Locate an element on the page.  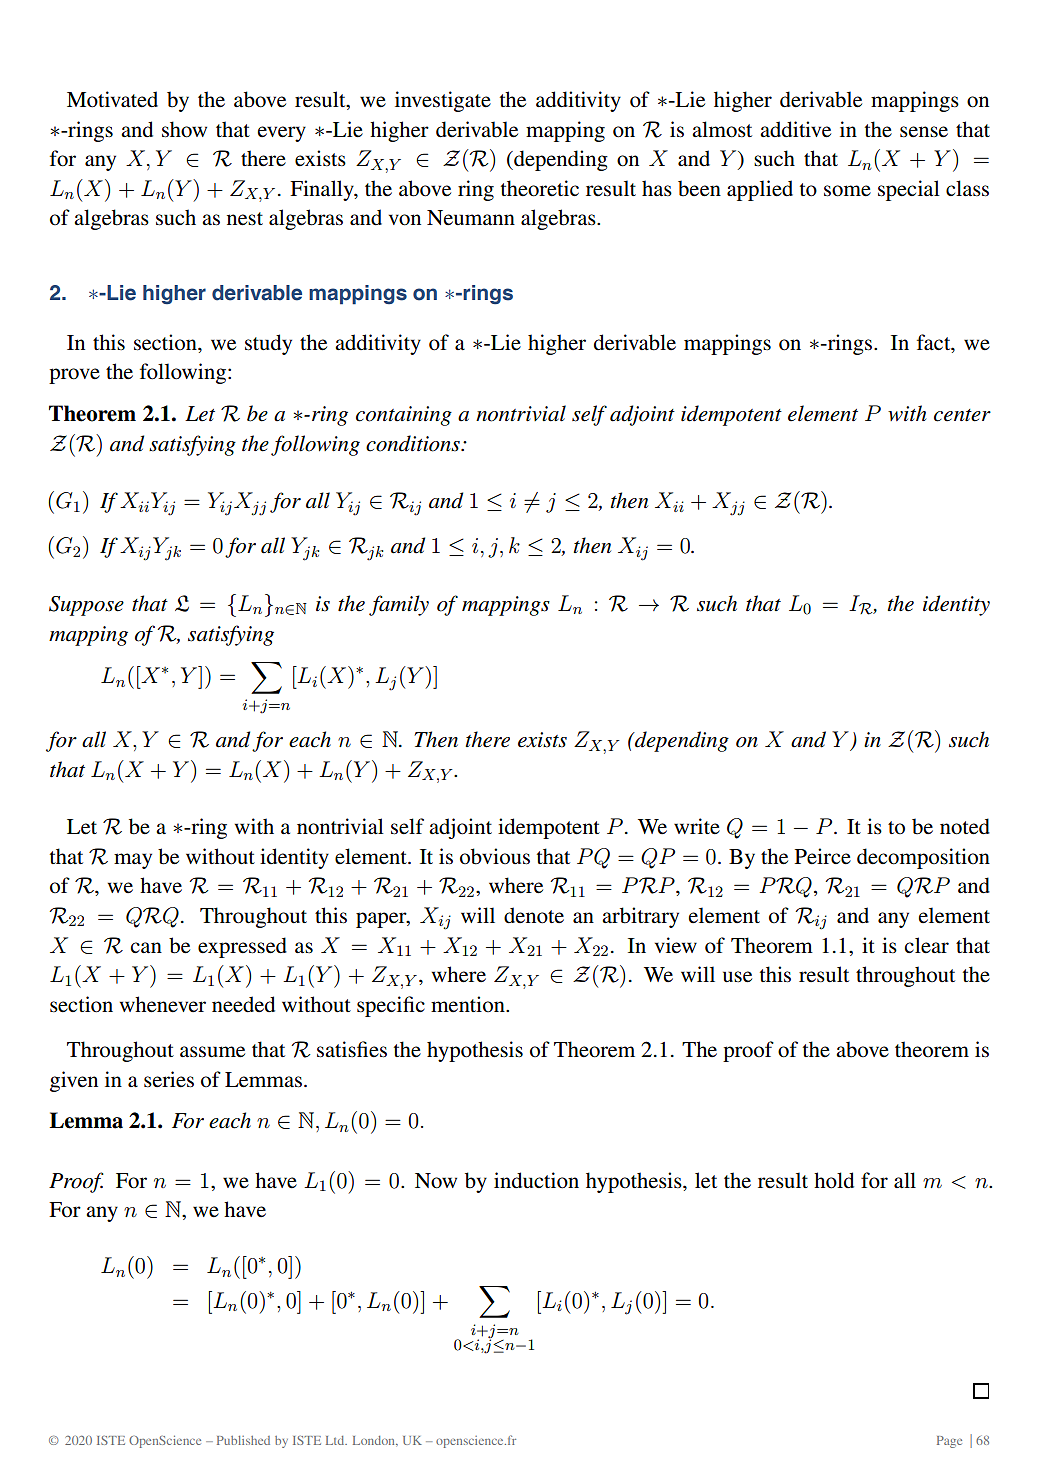
sense is located at coordinates (924, 132).
